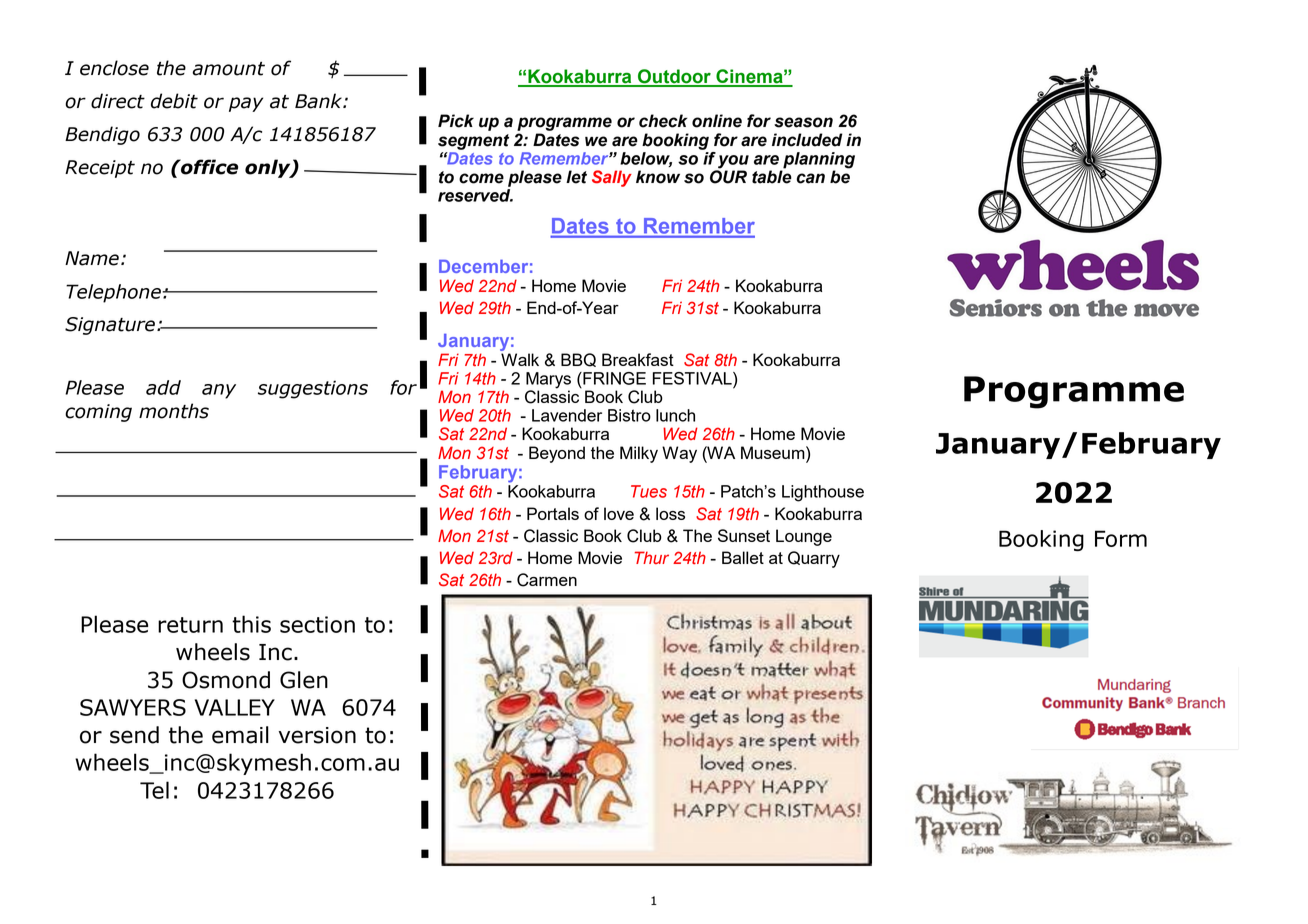 The image size is (1308, 924). I want to click on debit, so click(174, 101).
